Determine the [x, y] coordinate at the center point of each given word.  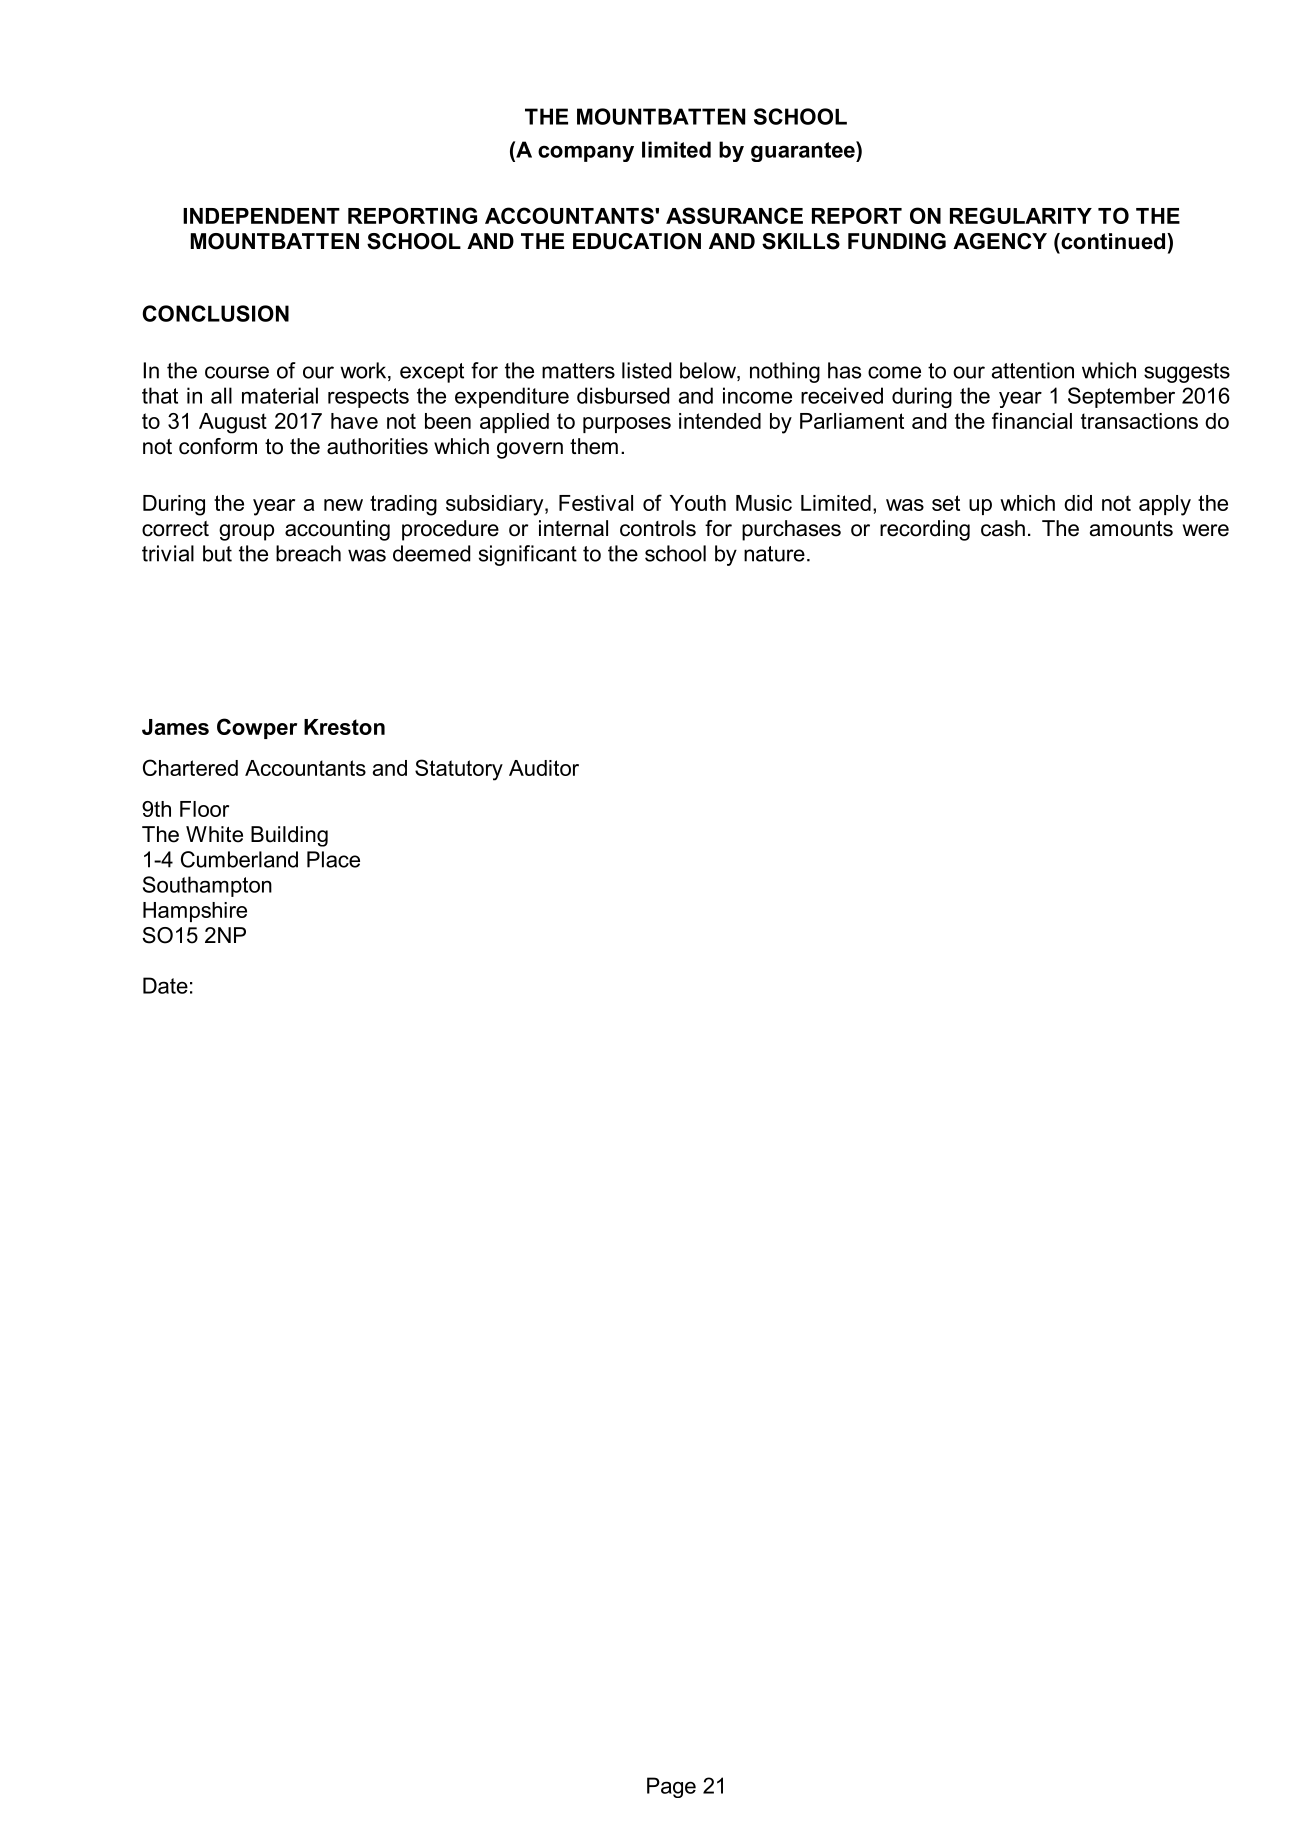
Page [671, 1787]
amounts [1131, 529]
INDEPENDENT [261, 216]
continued [1113, 241]
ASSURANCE [734, 215]
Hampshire [195, 912]
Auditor [544, 768]
